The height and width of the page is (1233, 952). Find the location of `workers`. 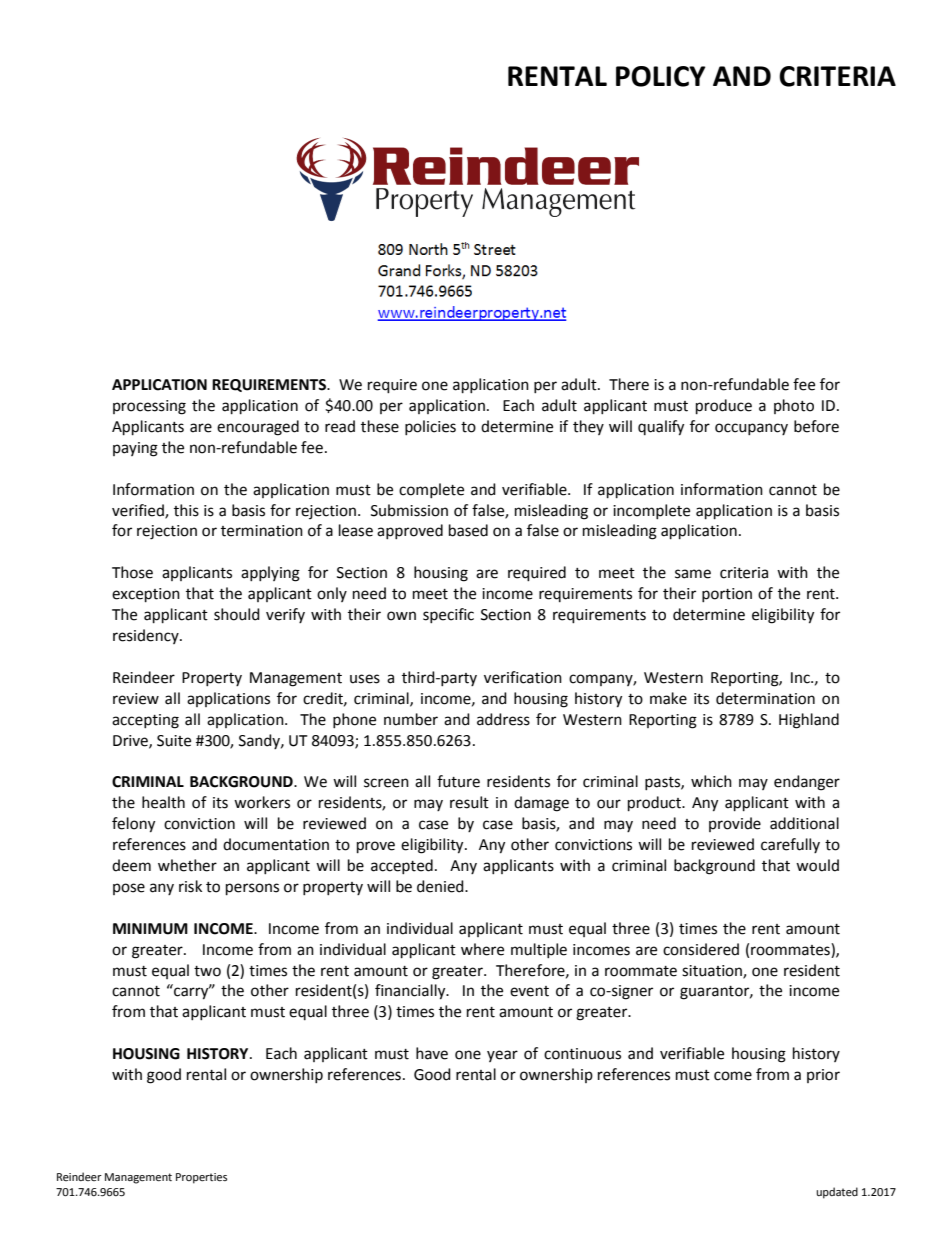

workers is located at coordinates (262, 802).
